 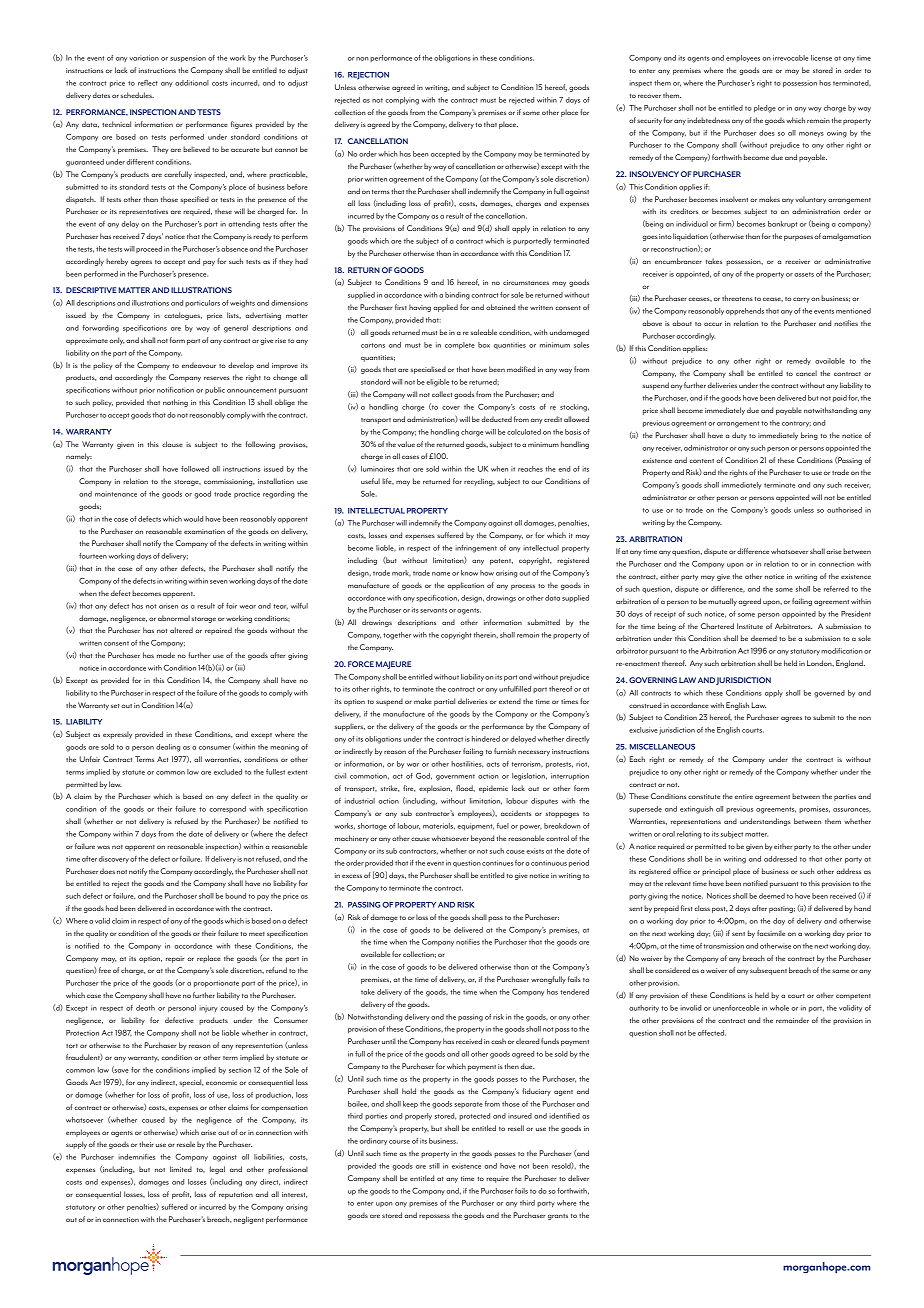 I want to click on pledge, so click(x=765, y=109).
